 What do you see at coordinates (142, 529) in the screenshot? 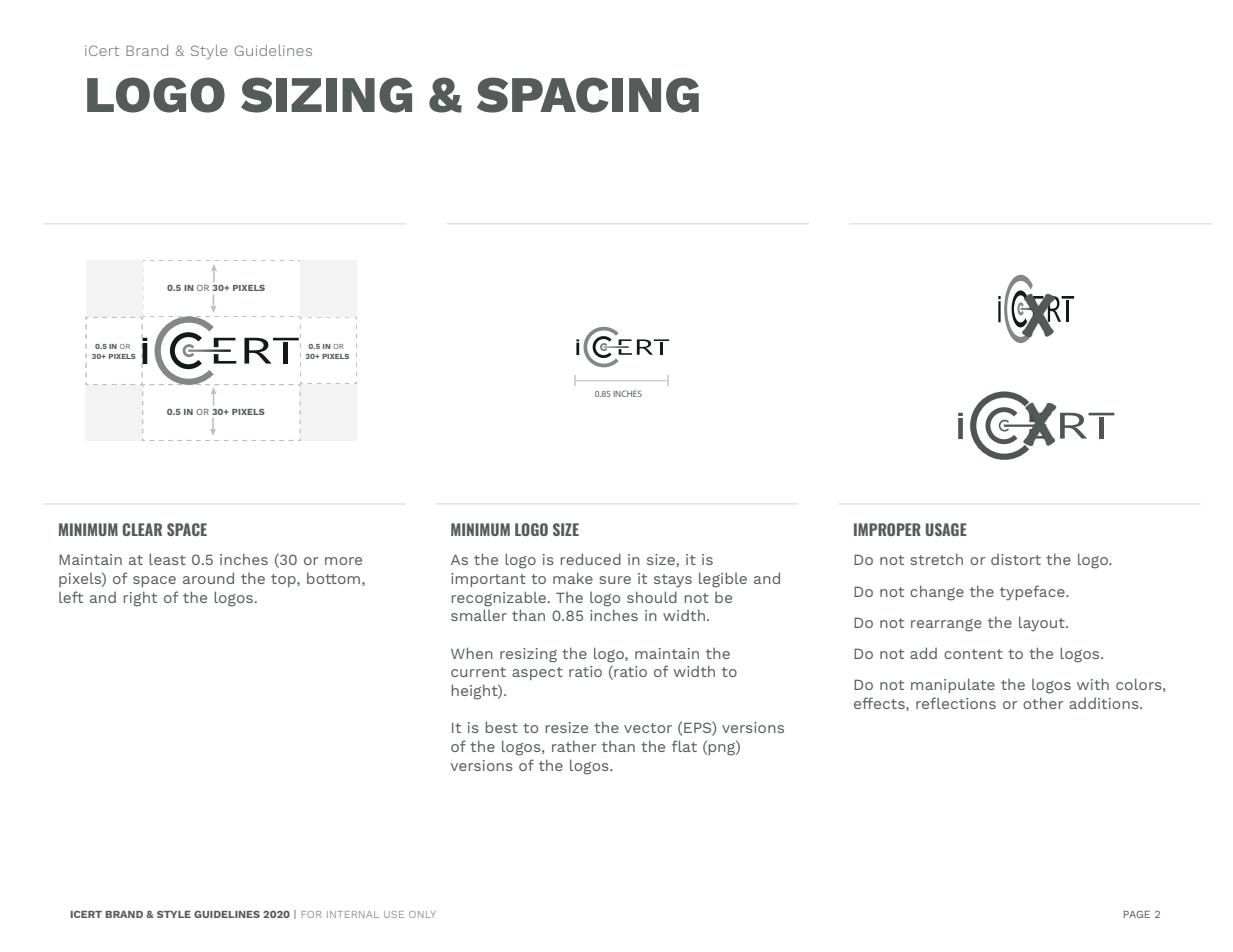
I see `CLEAR` at bounding box center [142, 529].
